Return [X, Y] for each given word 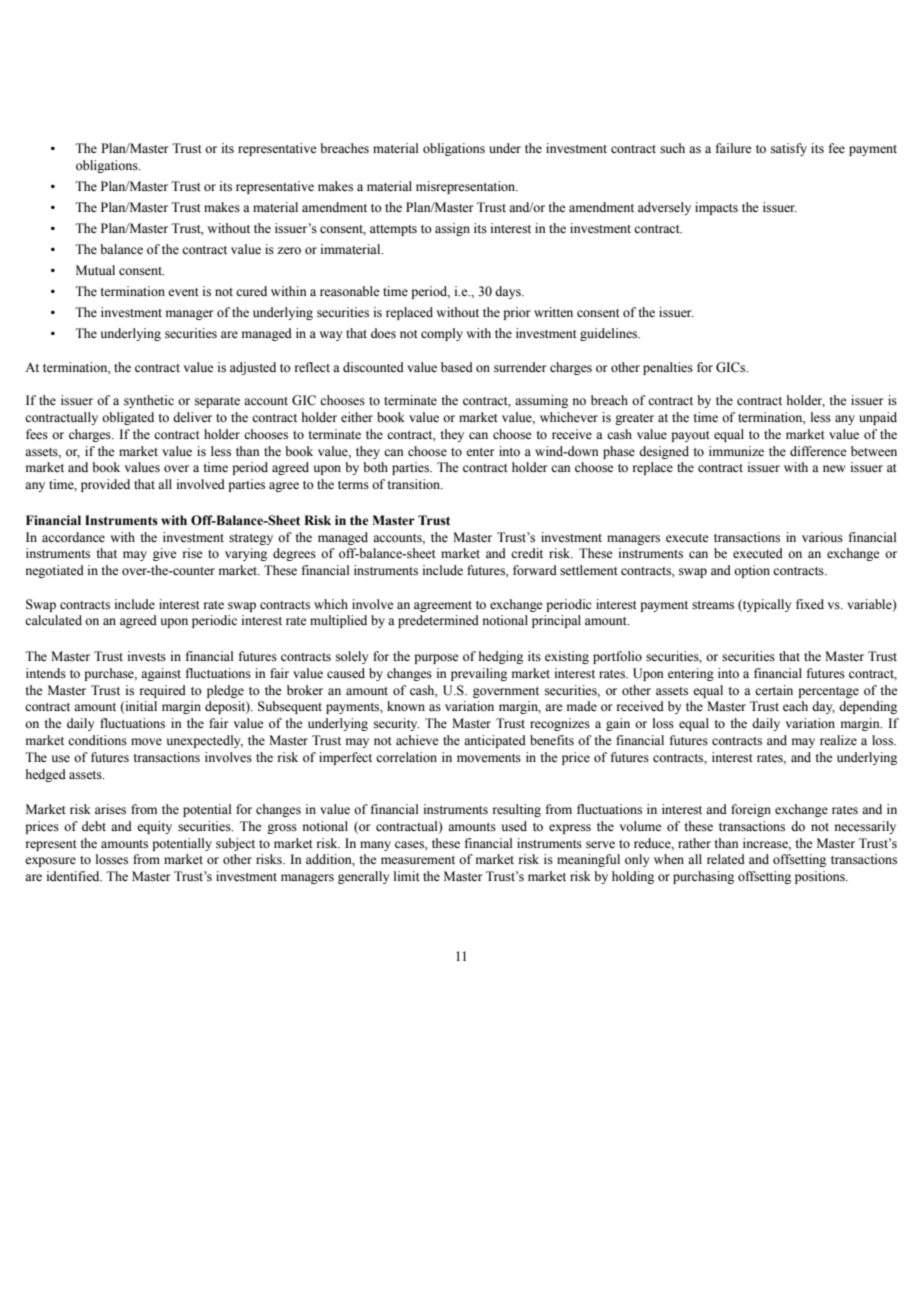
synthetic [149, 401]
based [457, 367]
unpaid [878, 418]
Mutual [95, 270]
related [726, 859]
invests [147, 656]
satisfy [789, 149]
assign [452, 229]
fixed [810, 604]
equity [154, 827]
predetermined [438, 621]
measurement [418, 860]
